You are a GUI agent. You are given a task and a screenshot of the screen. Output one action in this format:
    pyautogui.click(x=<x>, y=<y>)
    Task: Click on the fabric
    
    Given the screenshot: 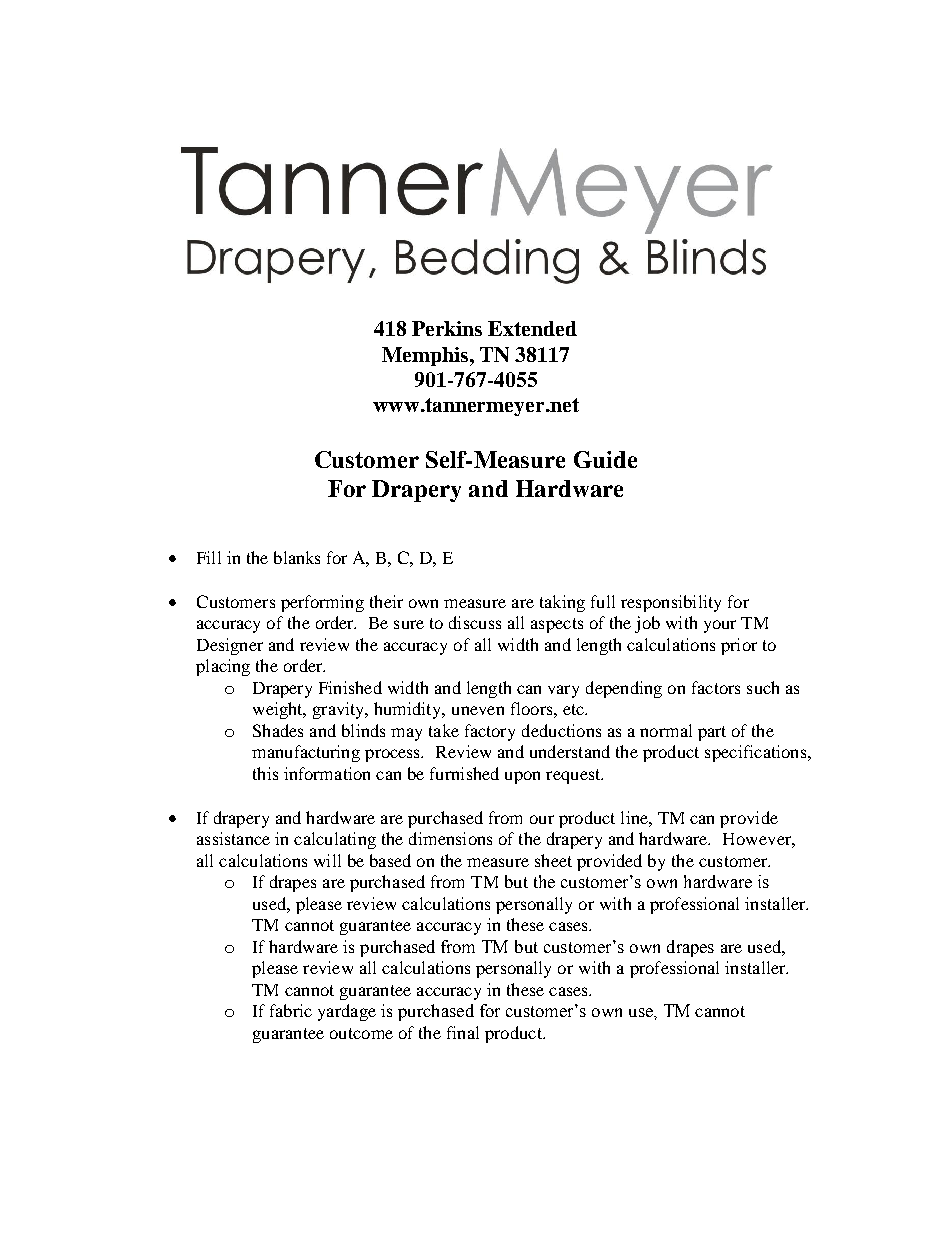 What is the action you would take?
    pyautogui.click(x=291, y=1010)
